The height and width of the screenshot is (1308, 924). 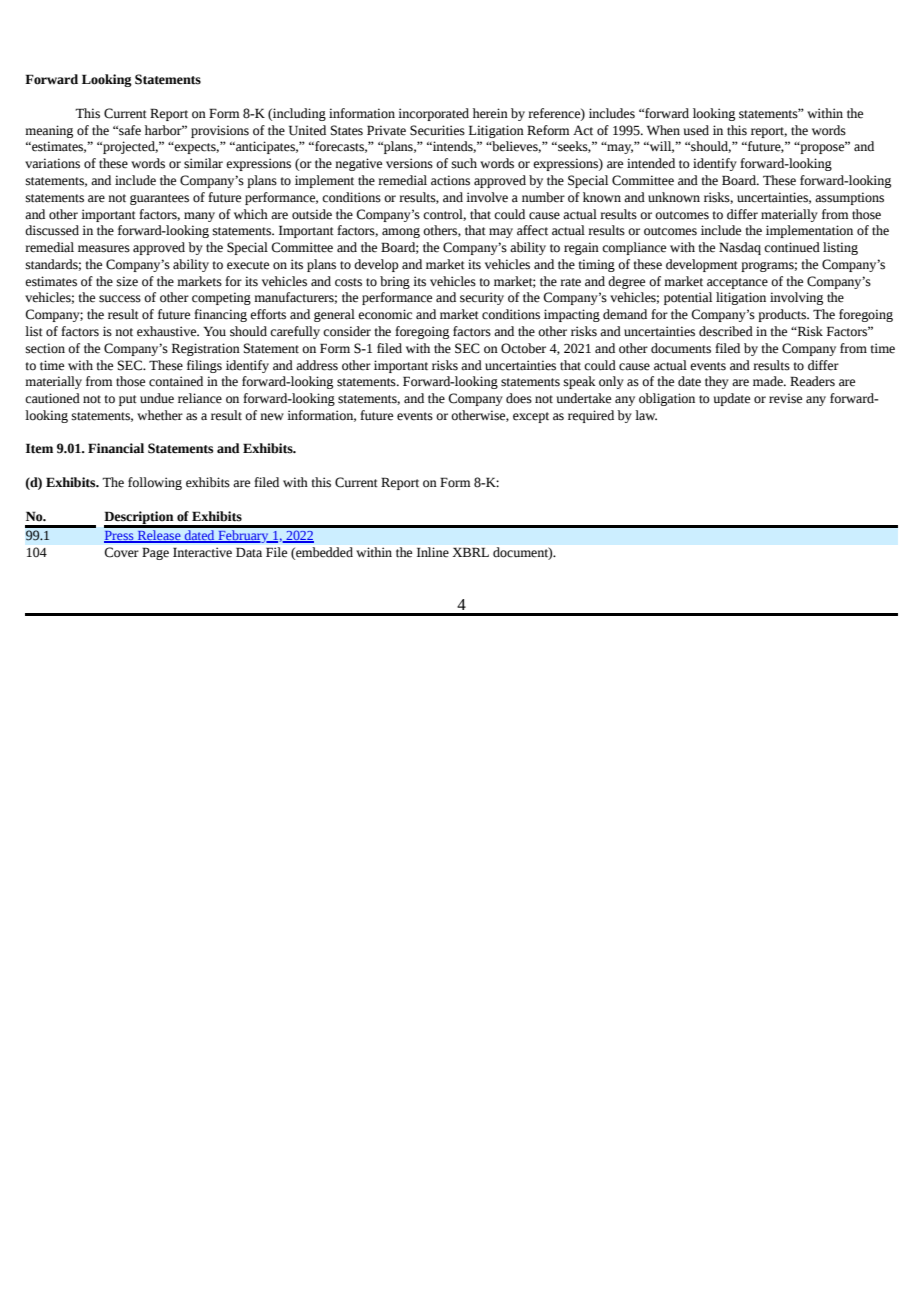 What do you see at coordinates (726, 331) in the screenshot?
I see `described` at bounding box center [726, 331].
